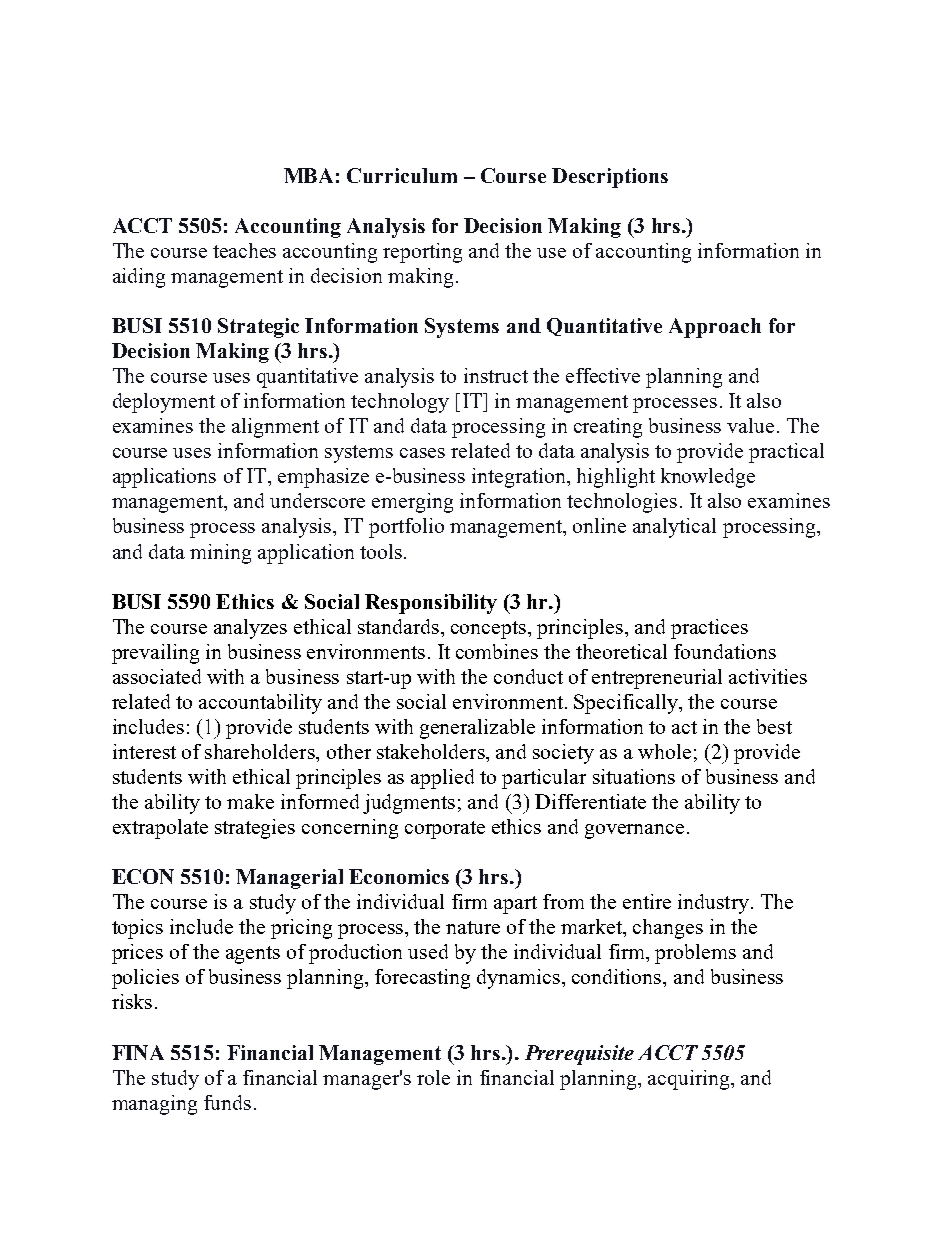  Describe the element at coordinates (402, 175) in the page. I see `Curriculum` at that location.
